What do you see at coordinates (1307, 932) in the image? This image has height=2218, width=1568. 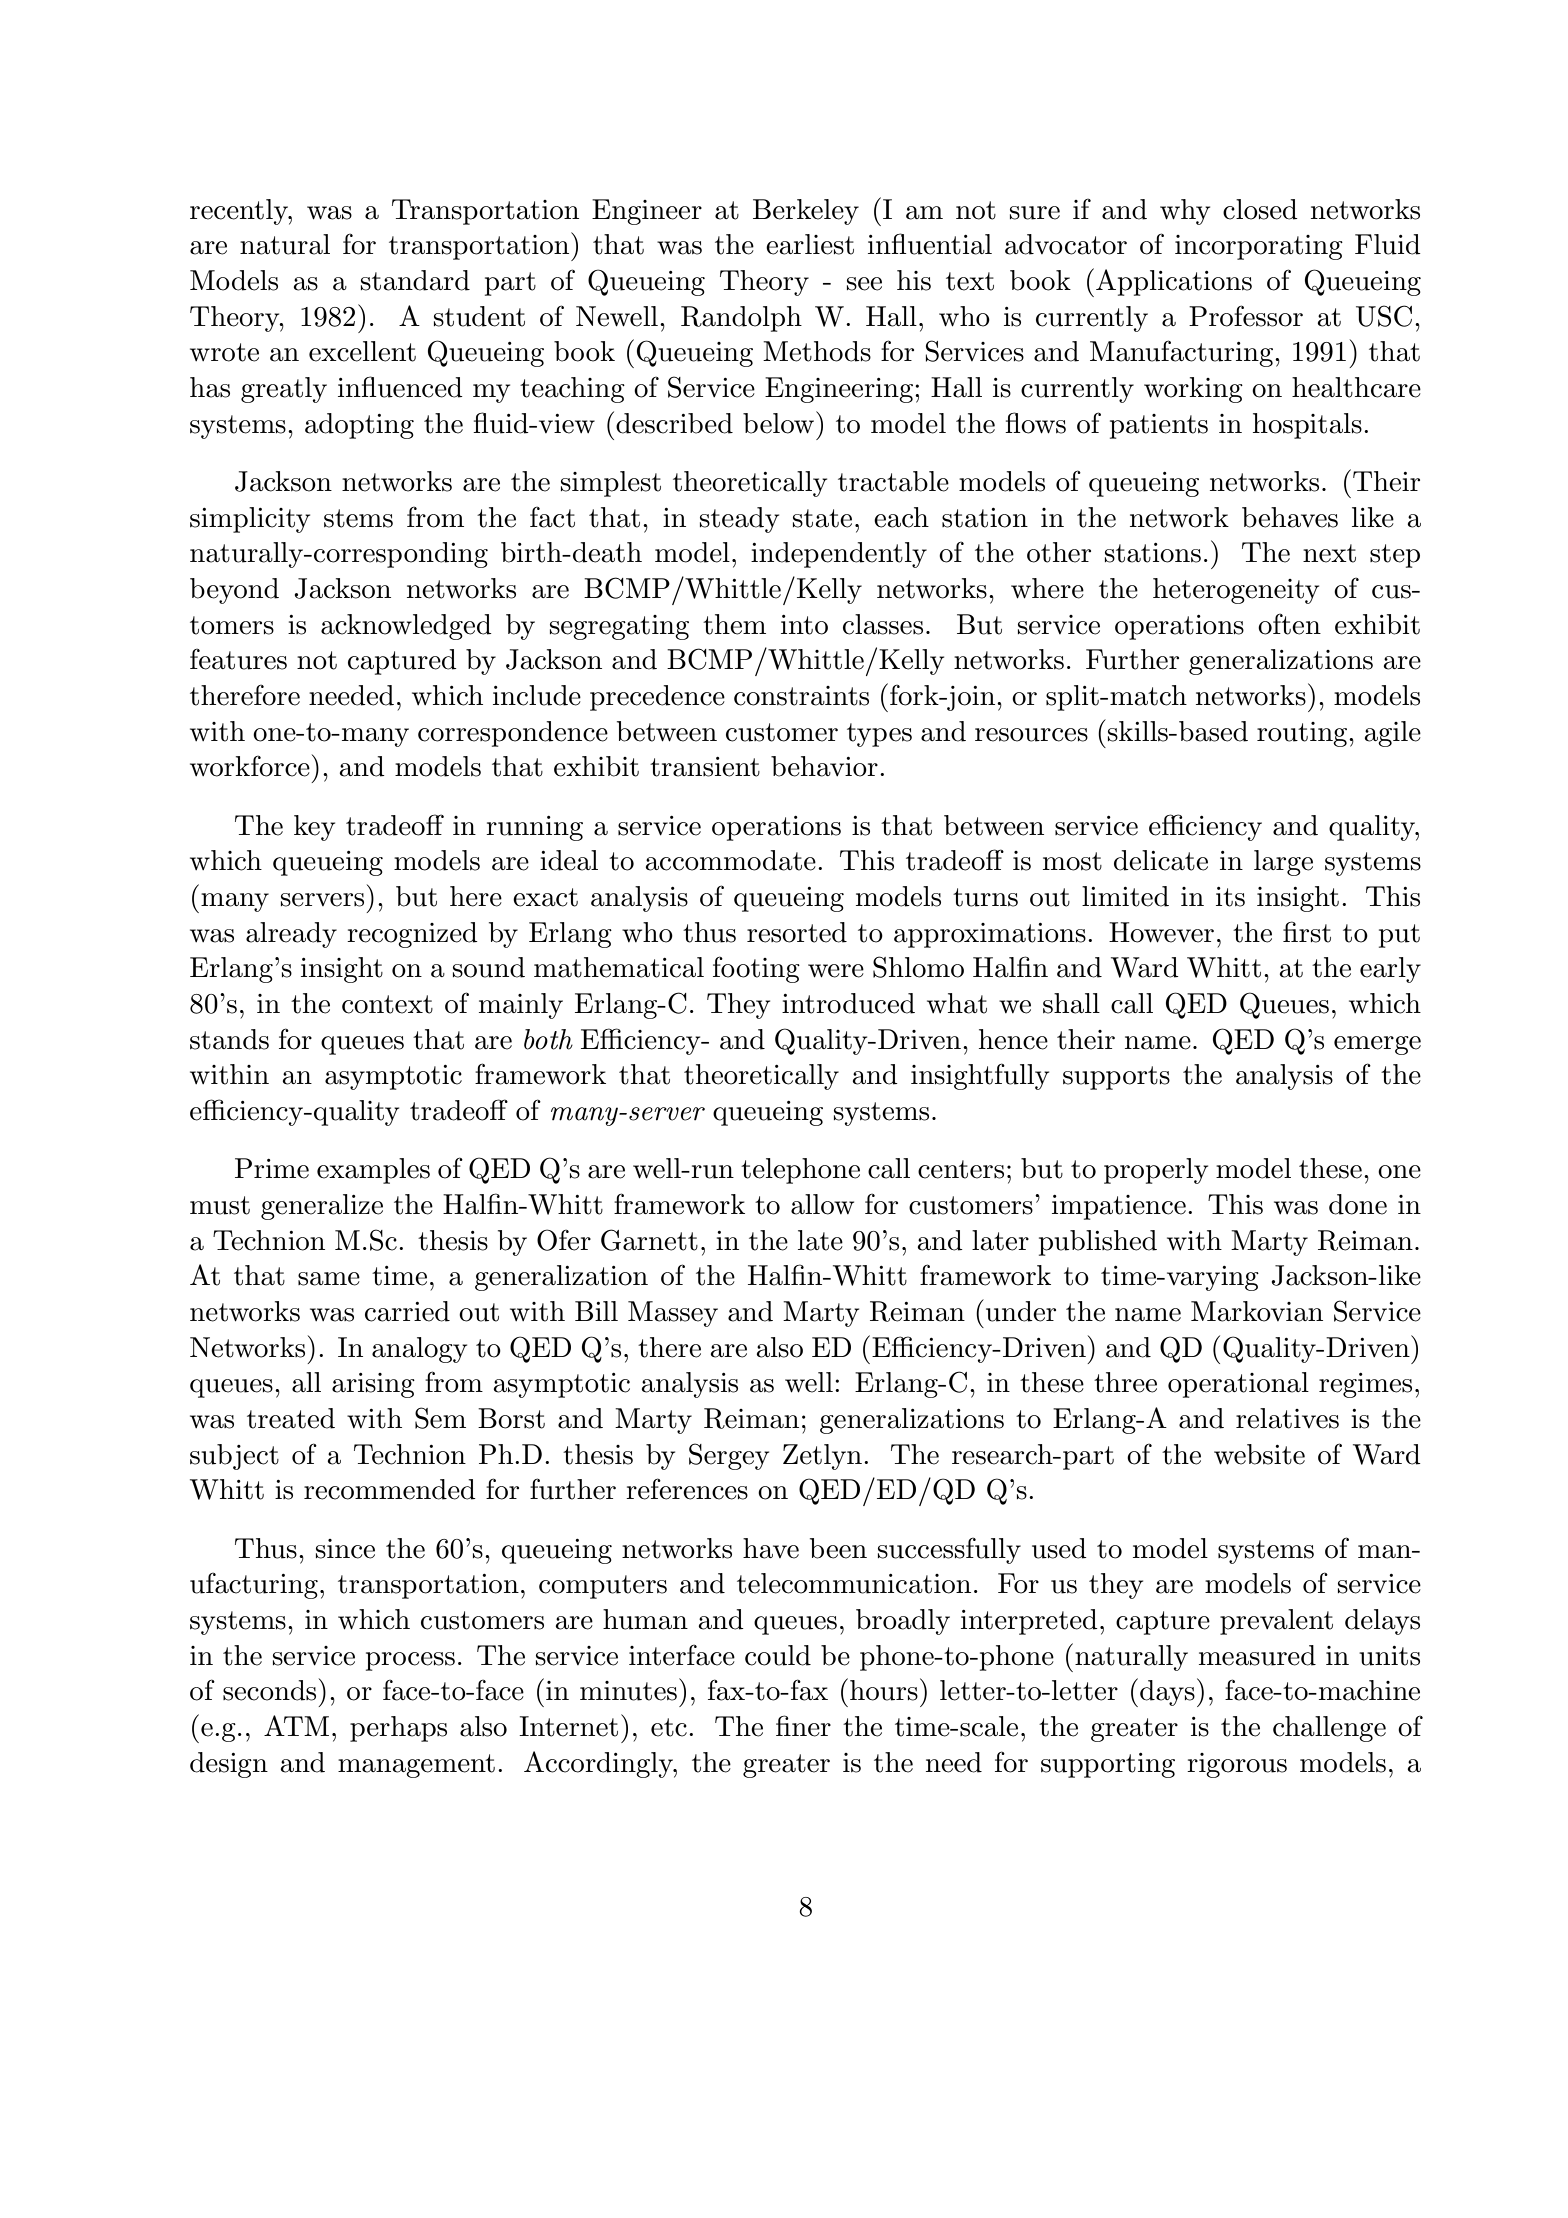 I see `first` at bounding box center [1307, 932].
